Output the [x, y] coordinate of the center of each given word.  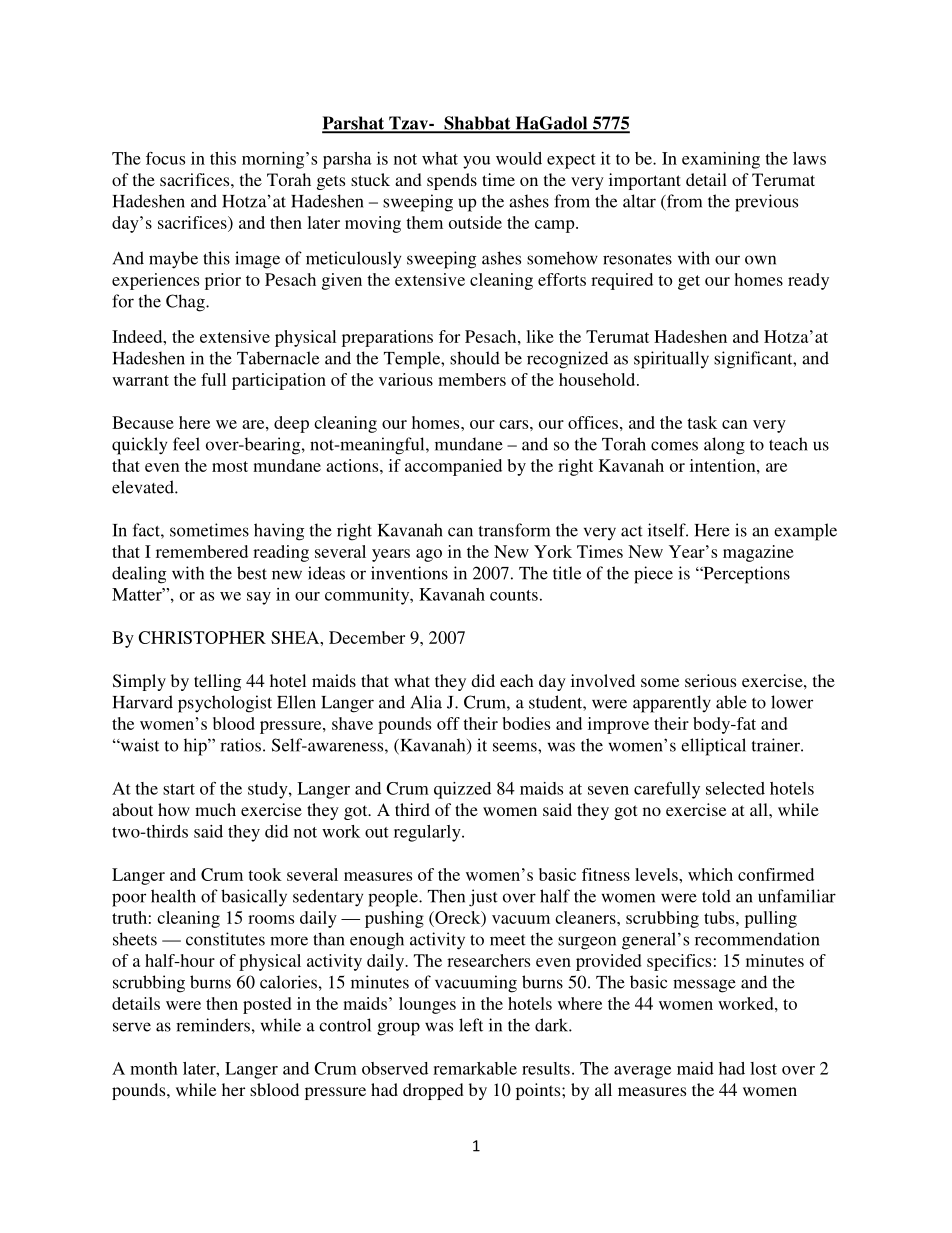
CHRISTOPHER [202, 637]
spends [452, 181]
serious [710, 680]
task [702, 422]
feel [186, 444]
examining [721, 160]
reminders [213, 1025]
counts [514, 595]
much [215, 809]
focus [165, 158]
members [472, 379]
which [710, 874]
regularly [428, 833]
